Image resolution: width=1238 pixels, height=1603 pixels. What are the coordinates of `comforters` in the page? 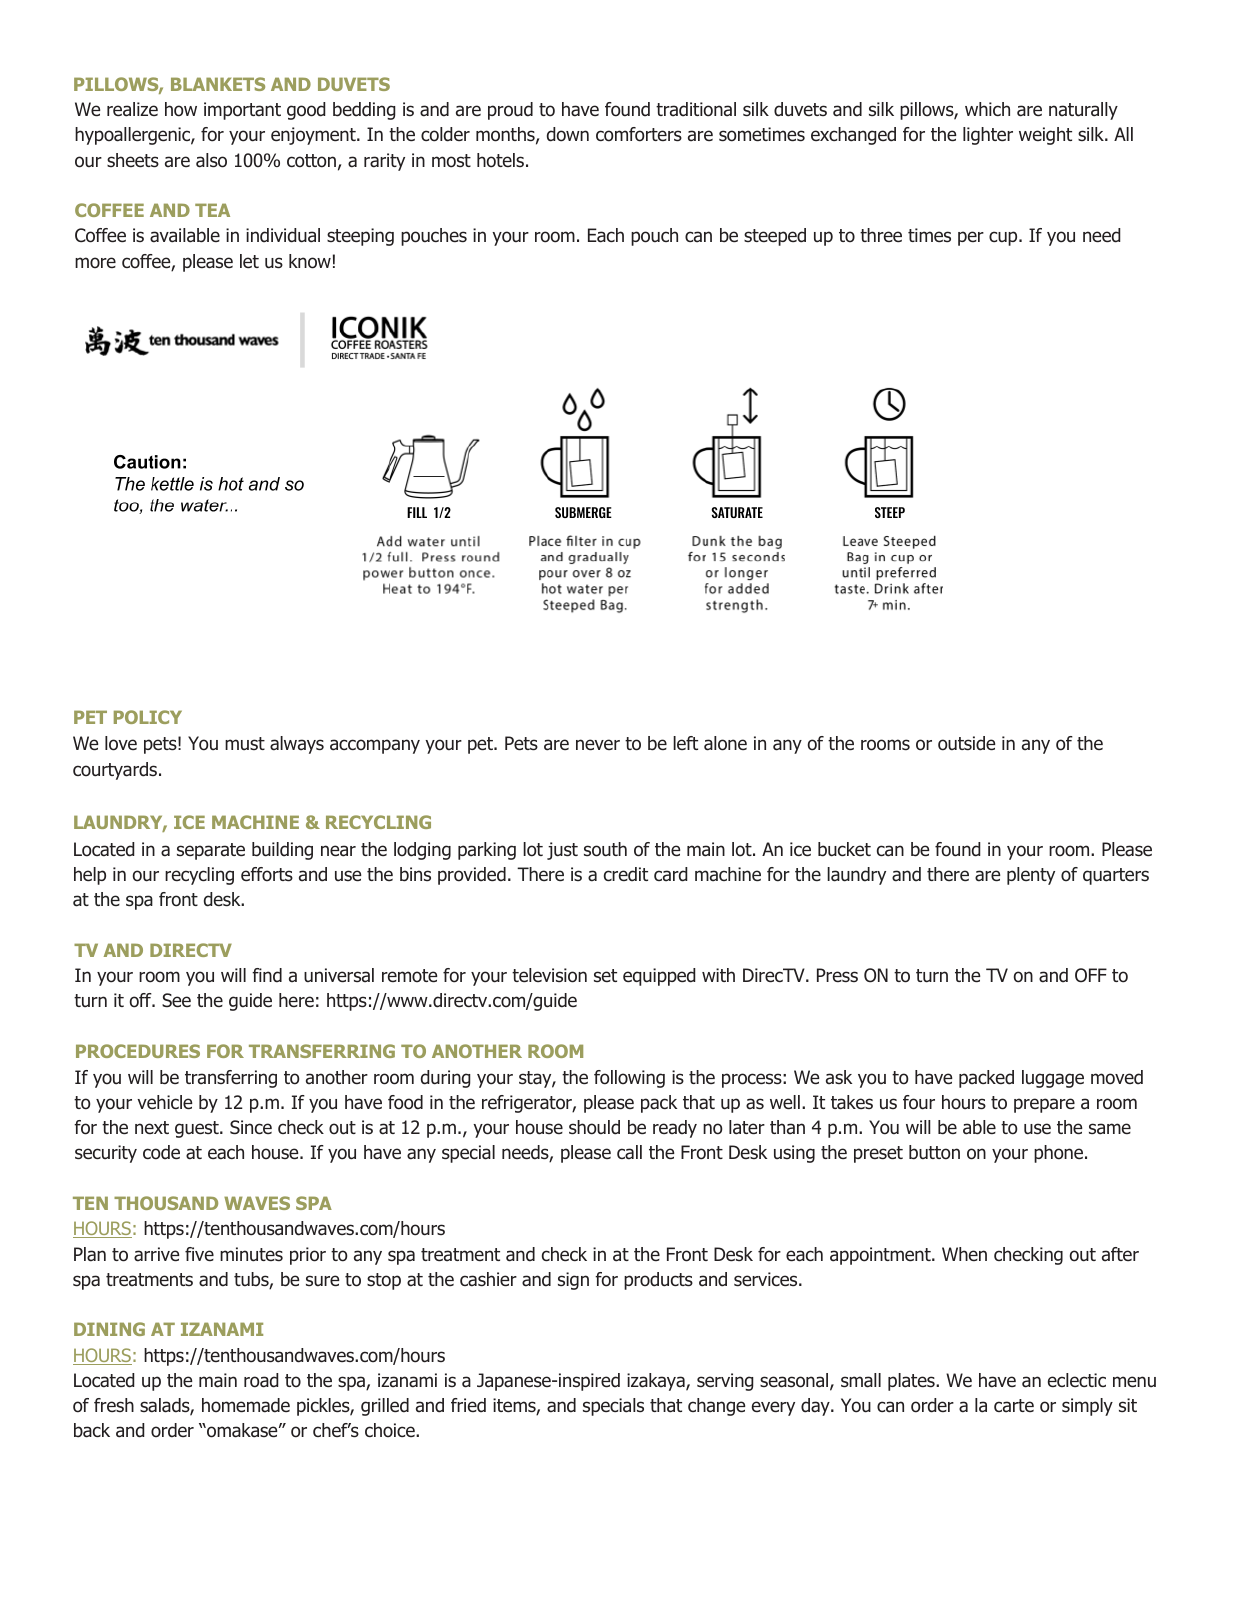 It's located at (639, 134).
